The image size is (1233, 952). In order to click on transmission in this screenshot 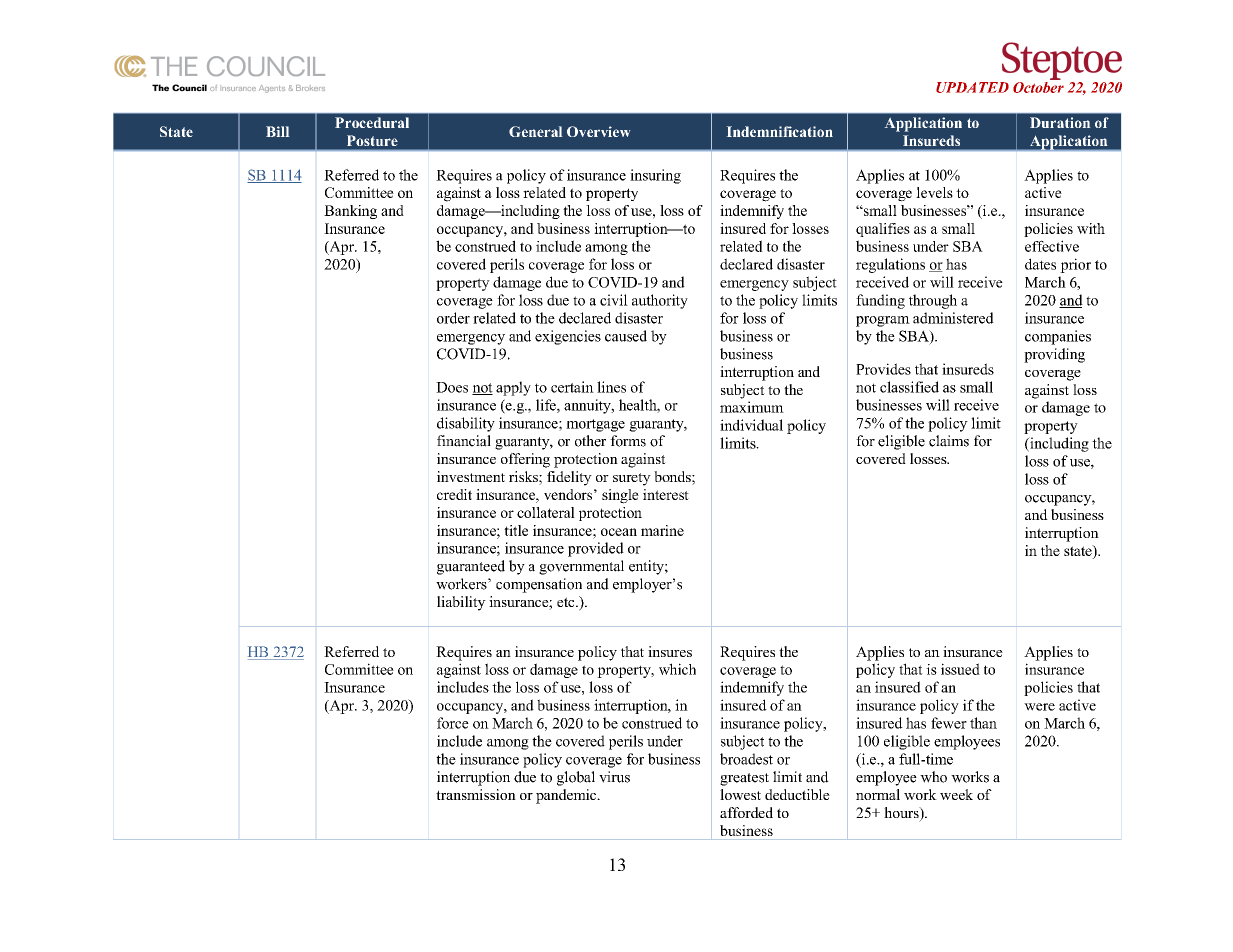, I will do `click(476, 794)`.
